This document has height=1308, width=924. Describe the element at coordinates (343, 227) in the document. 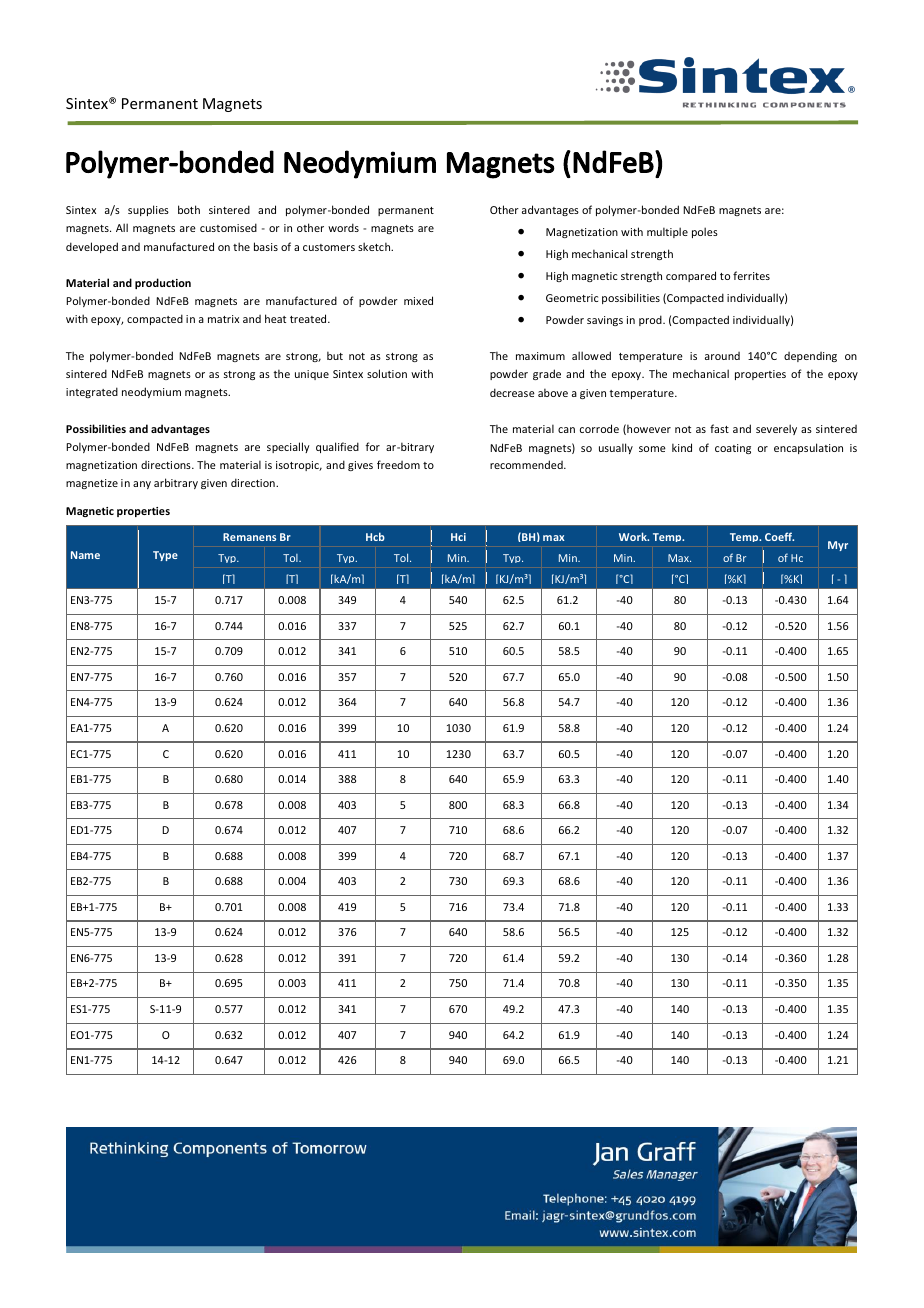

I see `words` at that location.
